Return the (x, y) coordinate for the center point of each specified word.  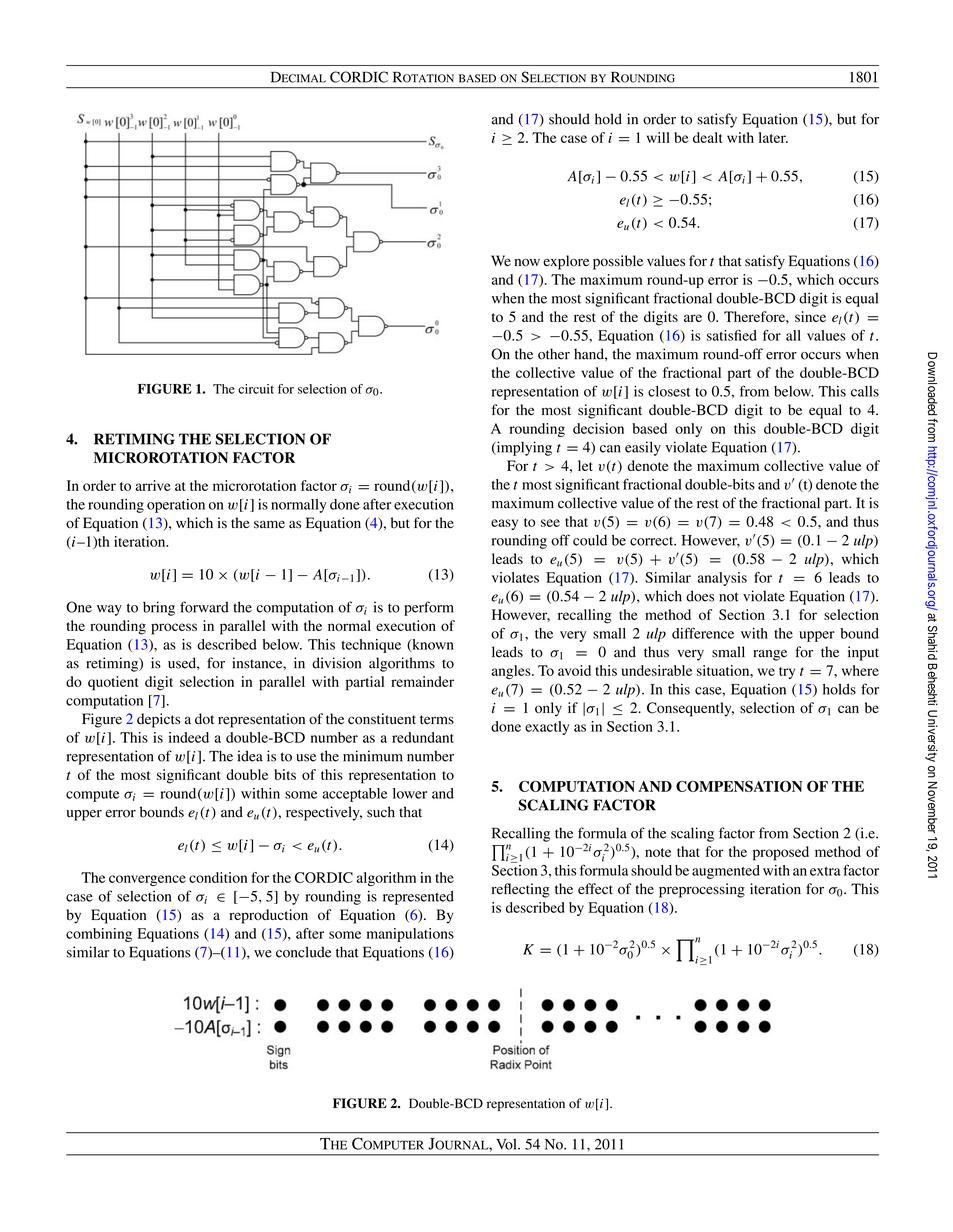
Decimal (298, 77)
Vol (507, 1144)
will (658, 137)
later (773, 137)
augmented (726, 872)
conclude (303, 952)
